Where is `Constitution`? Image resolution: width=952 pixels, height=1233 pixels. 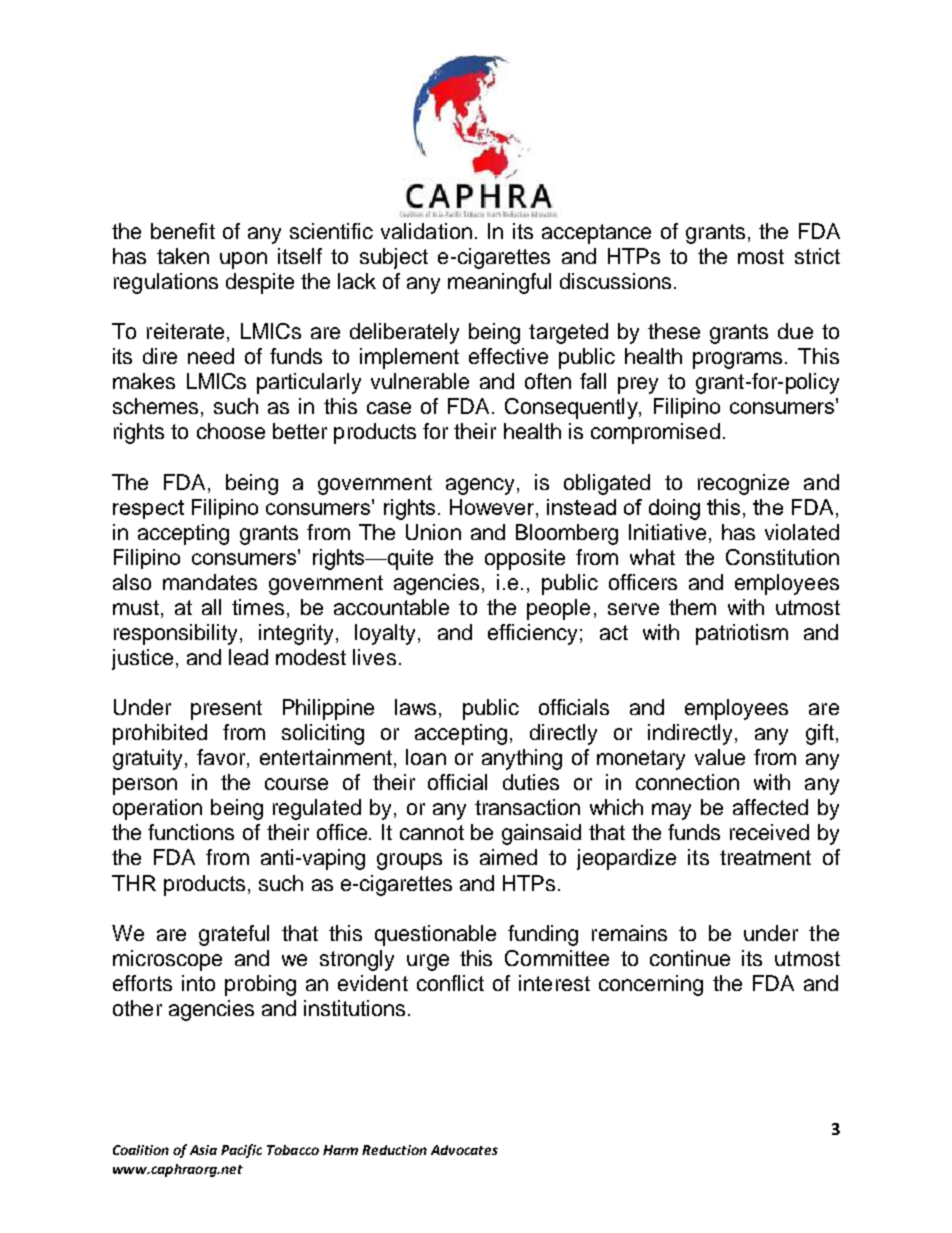 Constitution is located at coordinates (782, 557).
